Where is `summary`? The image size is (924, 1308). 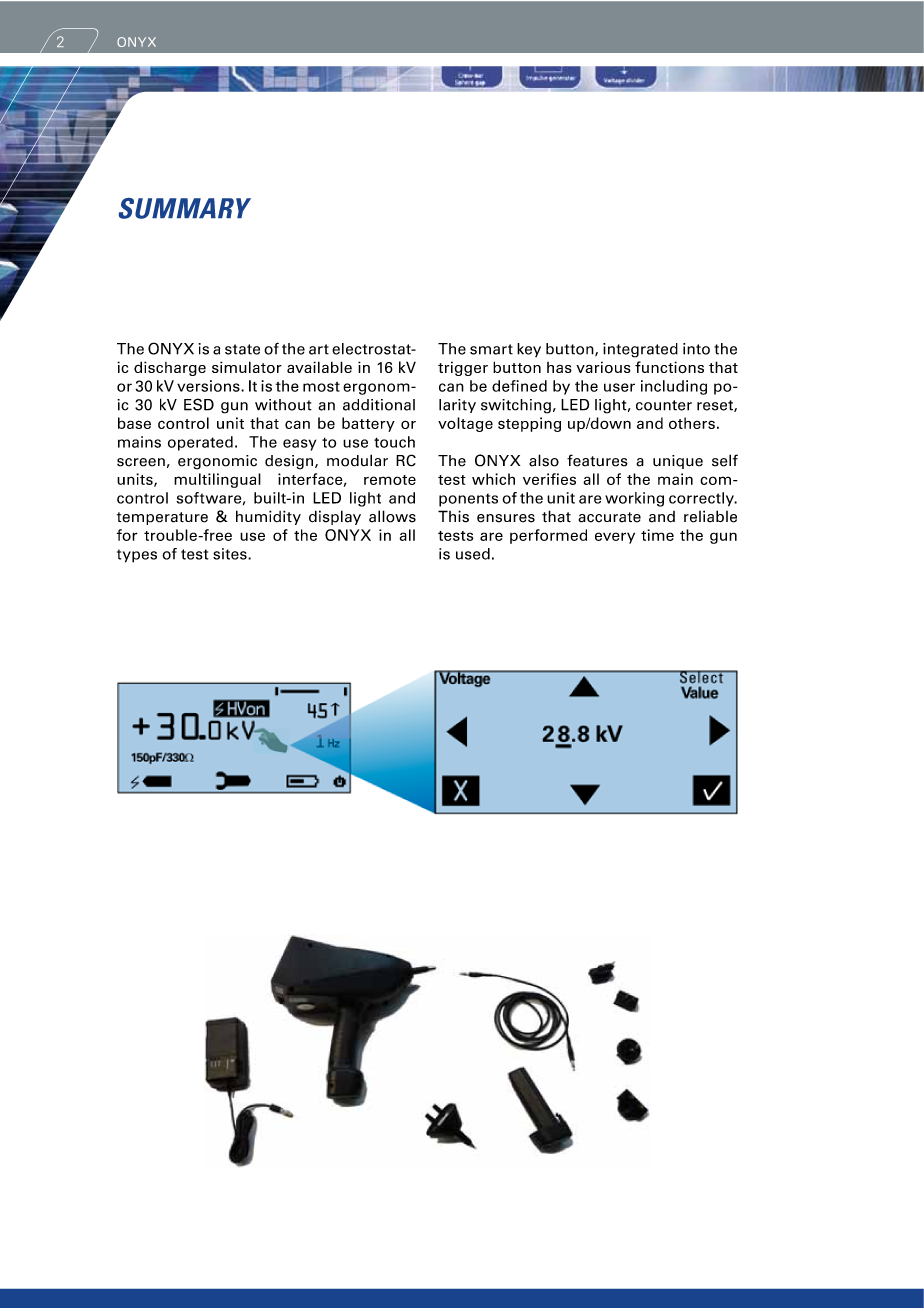
summary is located at coordinates (185, 208).
